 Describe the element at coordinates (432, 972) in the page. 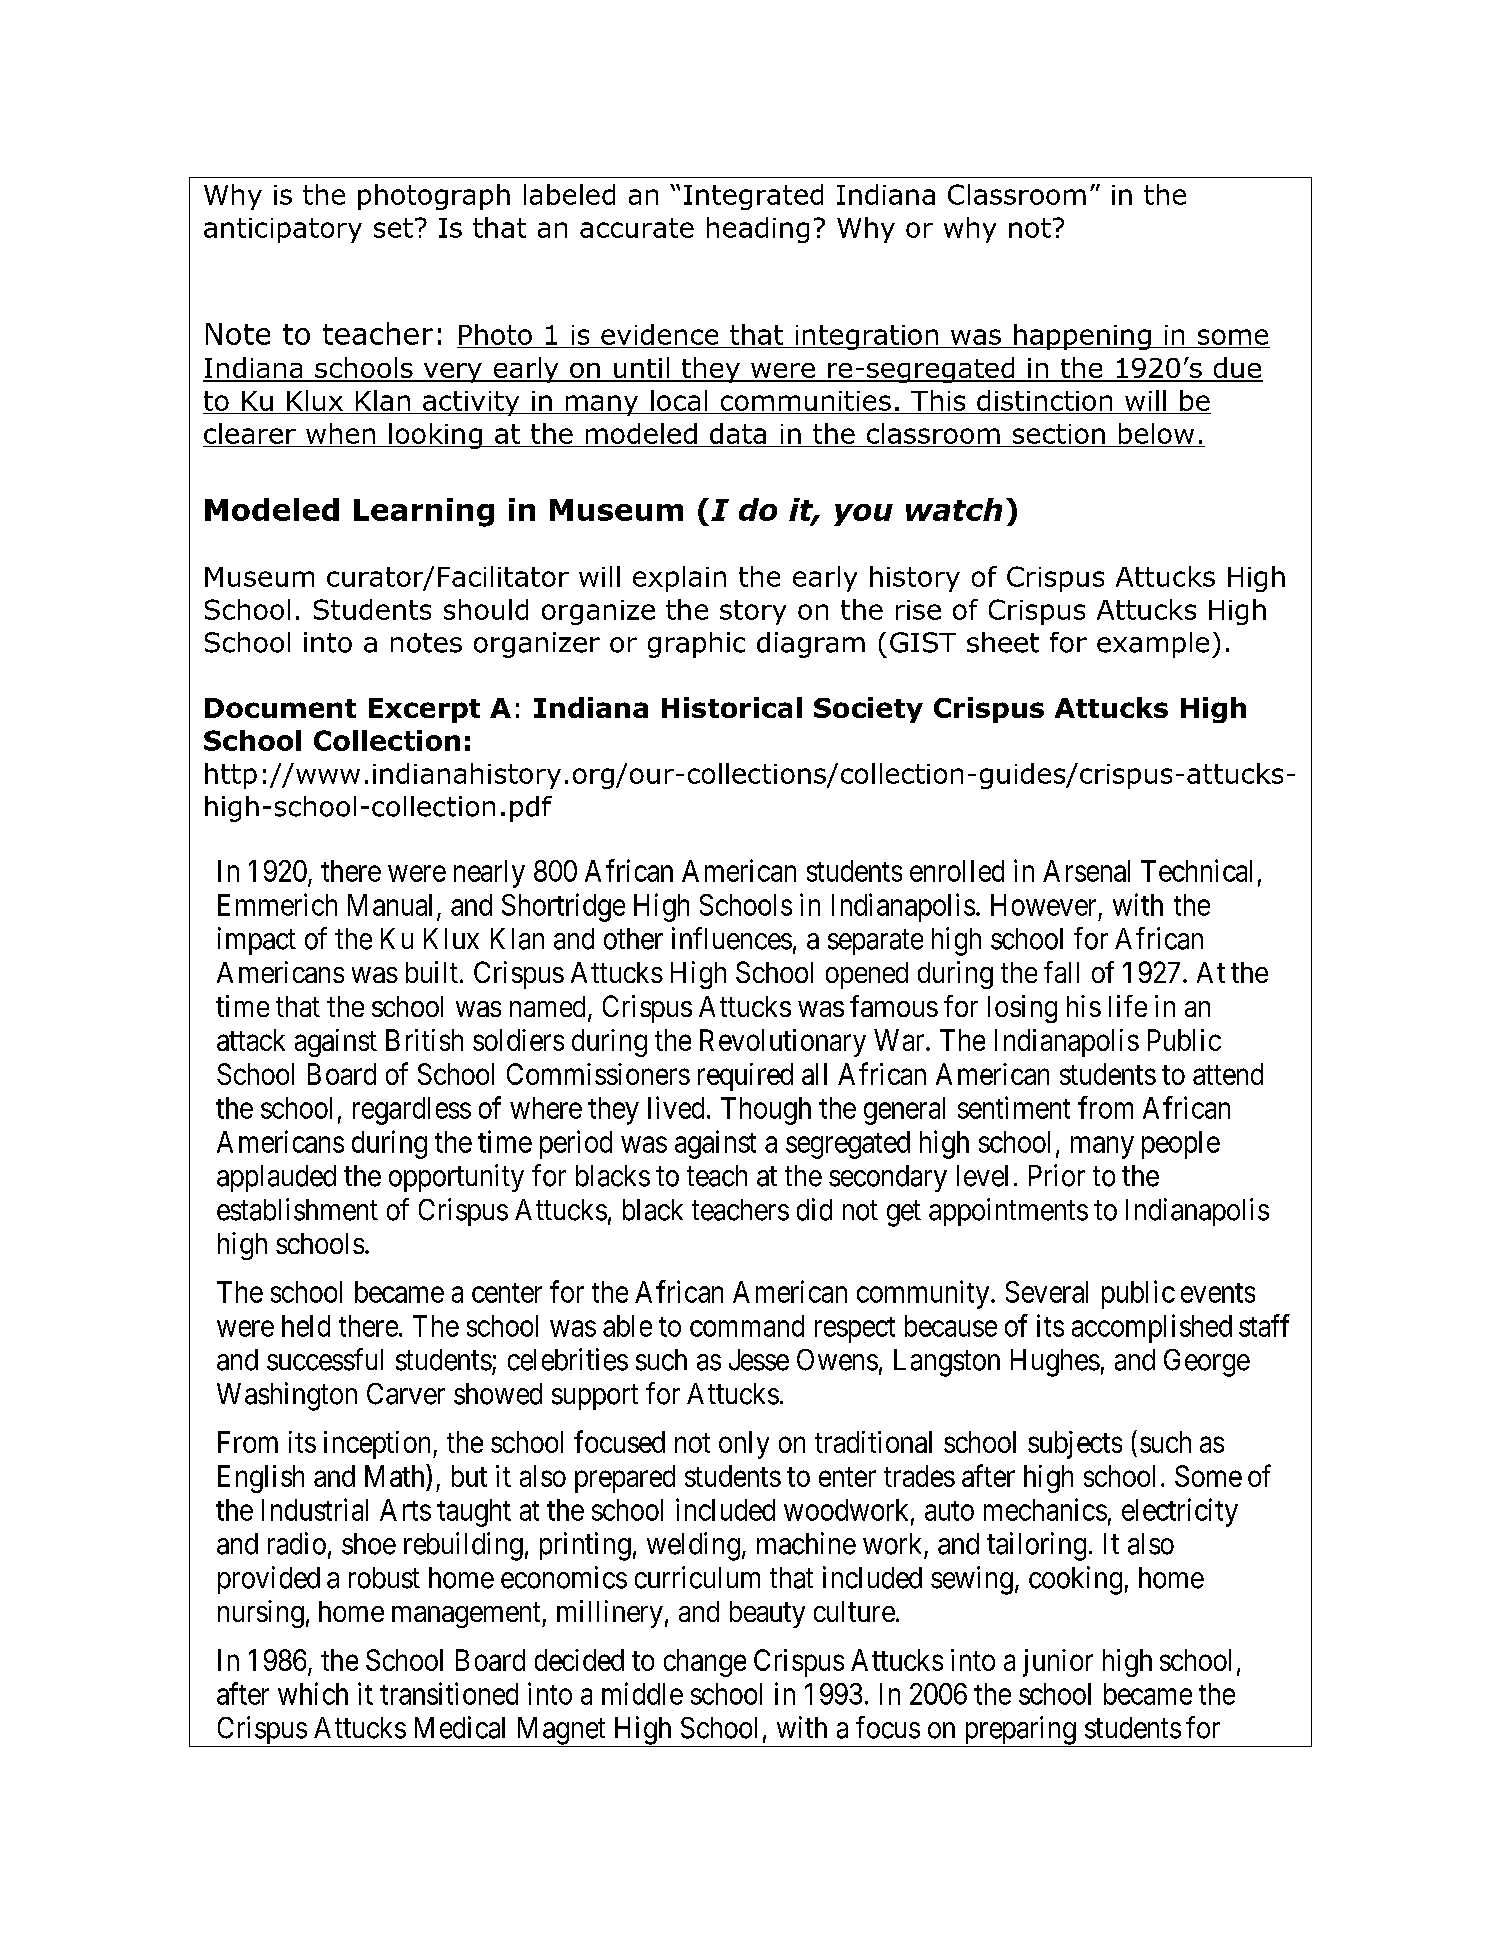

I see `built` at that location.
